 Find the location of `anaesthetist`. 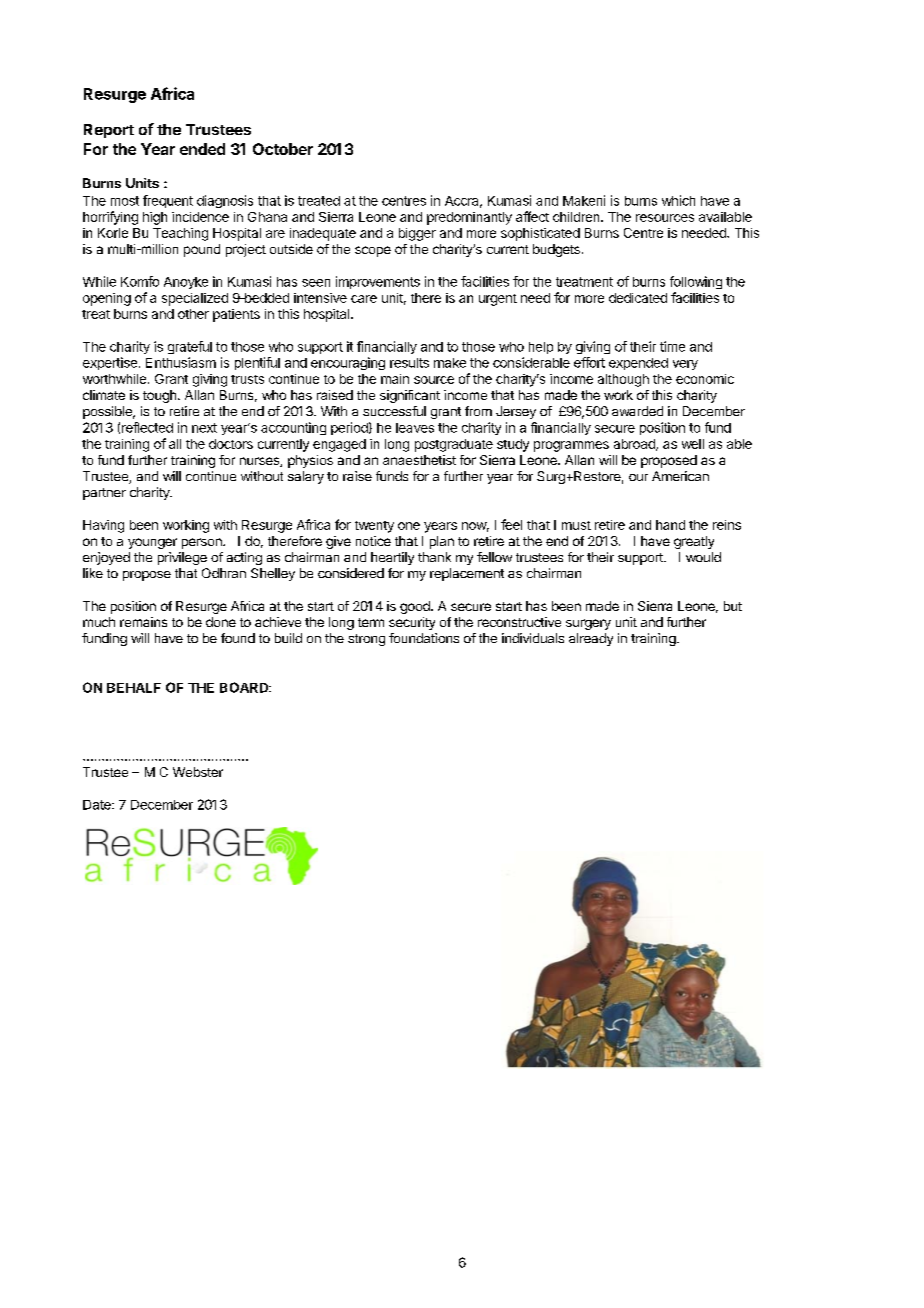

anaesthetist is located at coordinates (419, 460).
